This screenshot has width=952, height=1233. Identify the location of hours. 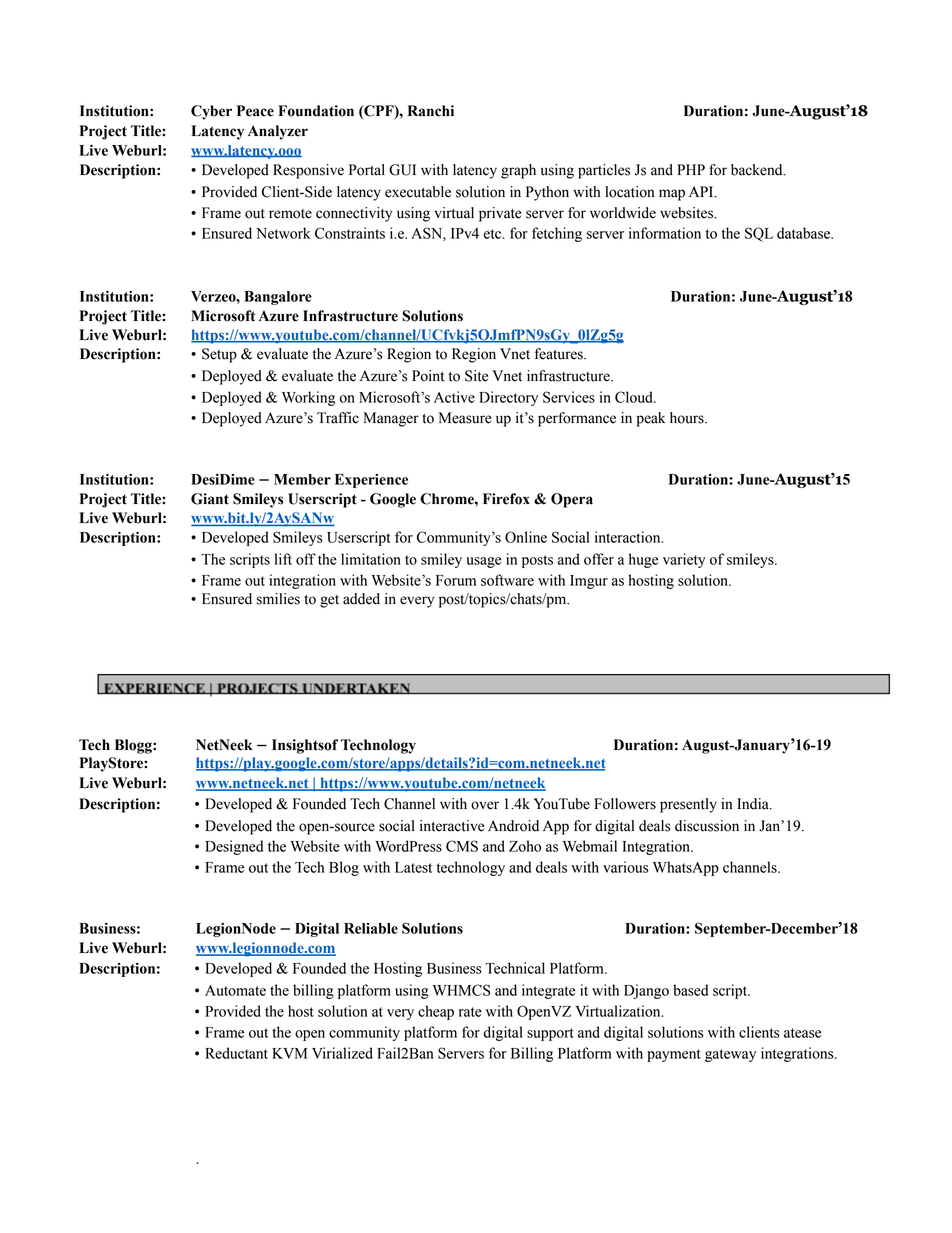
(688, 418).
